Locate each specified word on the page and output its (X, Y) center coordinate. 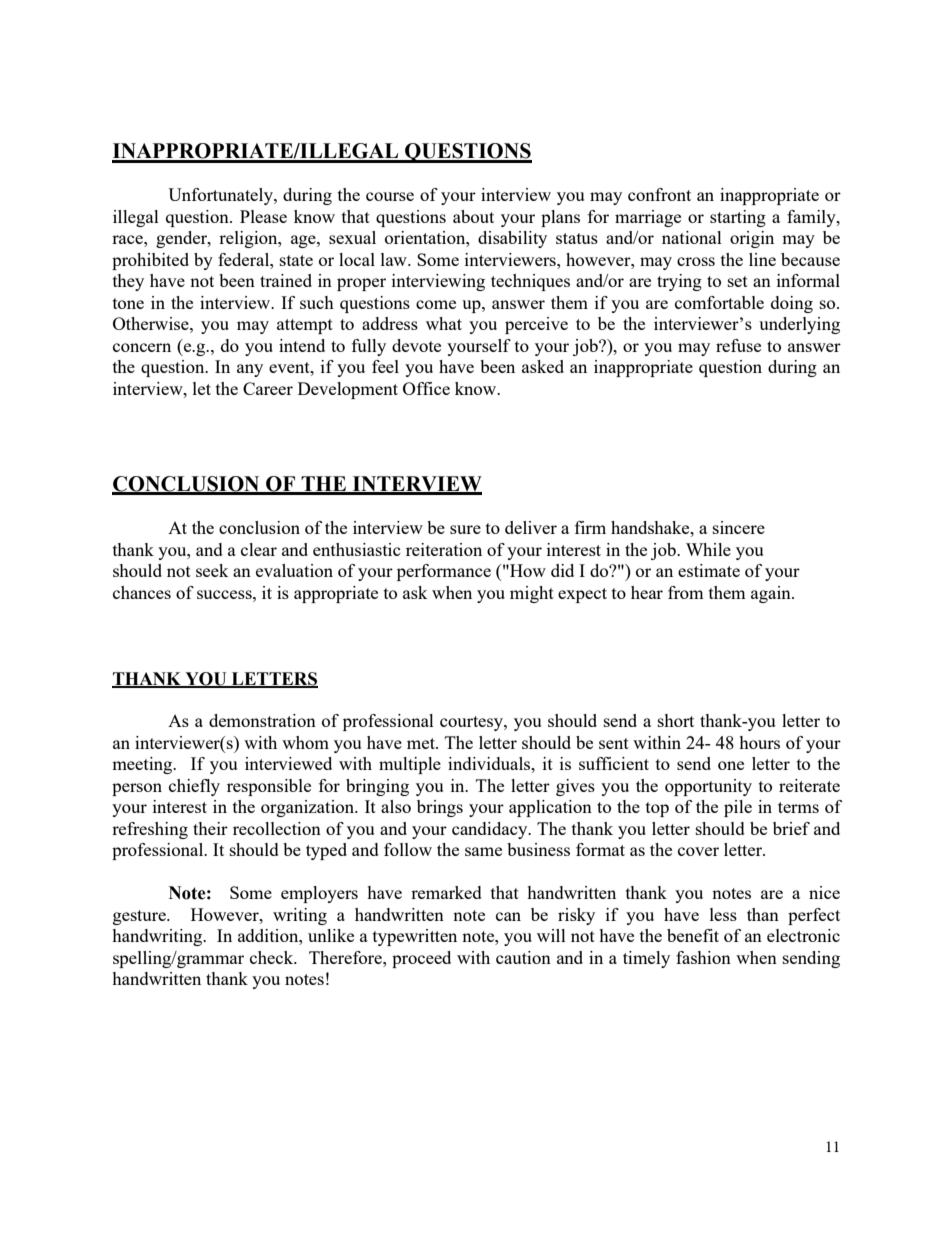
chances (142, 592)
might (532, 594)
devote (416, 345)
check (273, 957)
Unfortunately (221, 196)
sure (465, 529)
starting (738, 218)
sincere (739, 527)
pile (738, 808)
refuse (738, 345)
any (250, 370)
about (473, 216)
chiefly (194, 787)
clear (259, 549)
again (772, 594)
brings (440, 808)
